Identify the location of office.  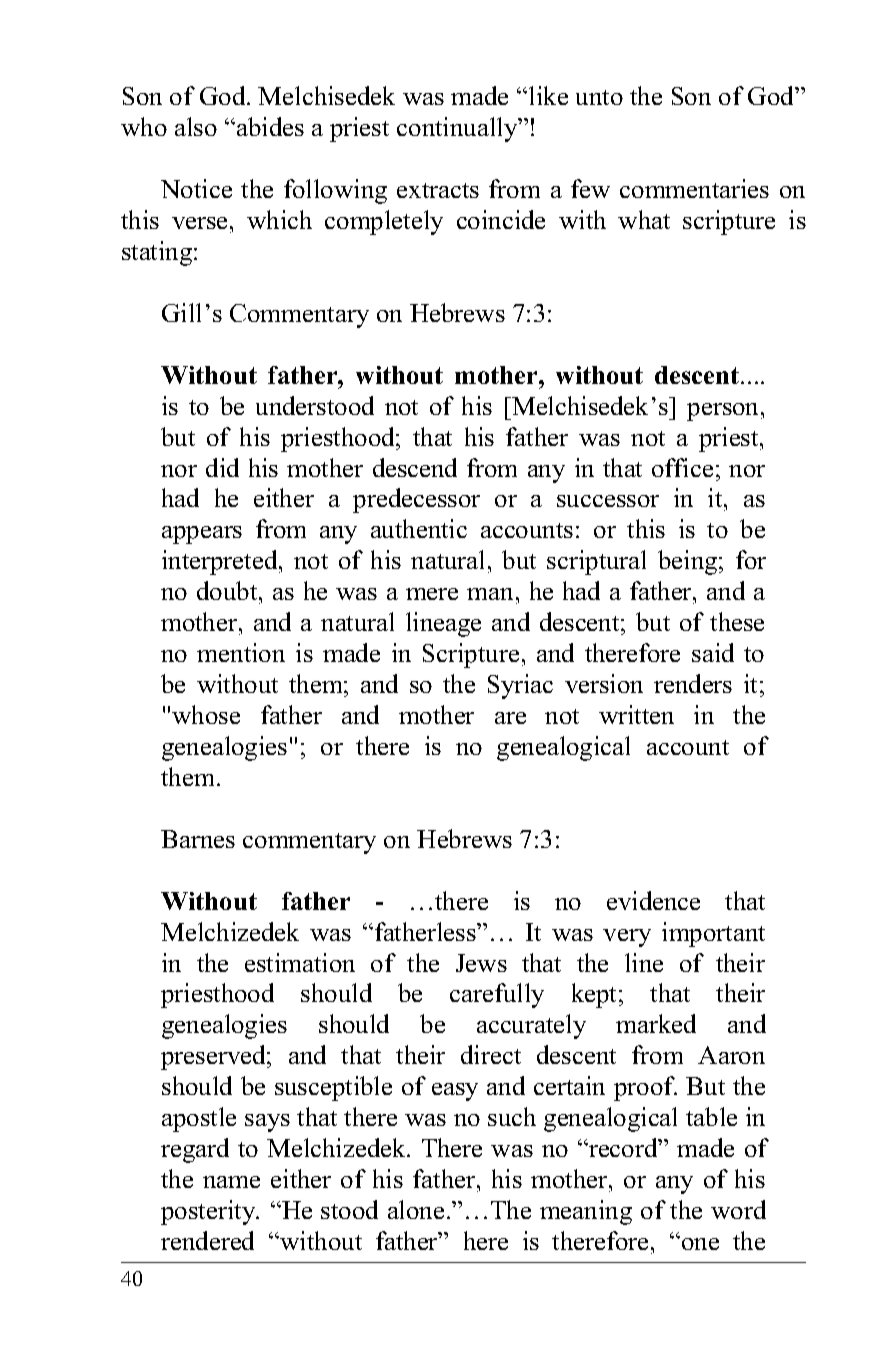
(682, 467).
